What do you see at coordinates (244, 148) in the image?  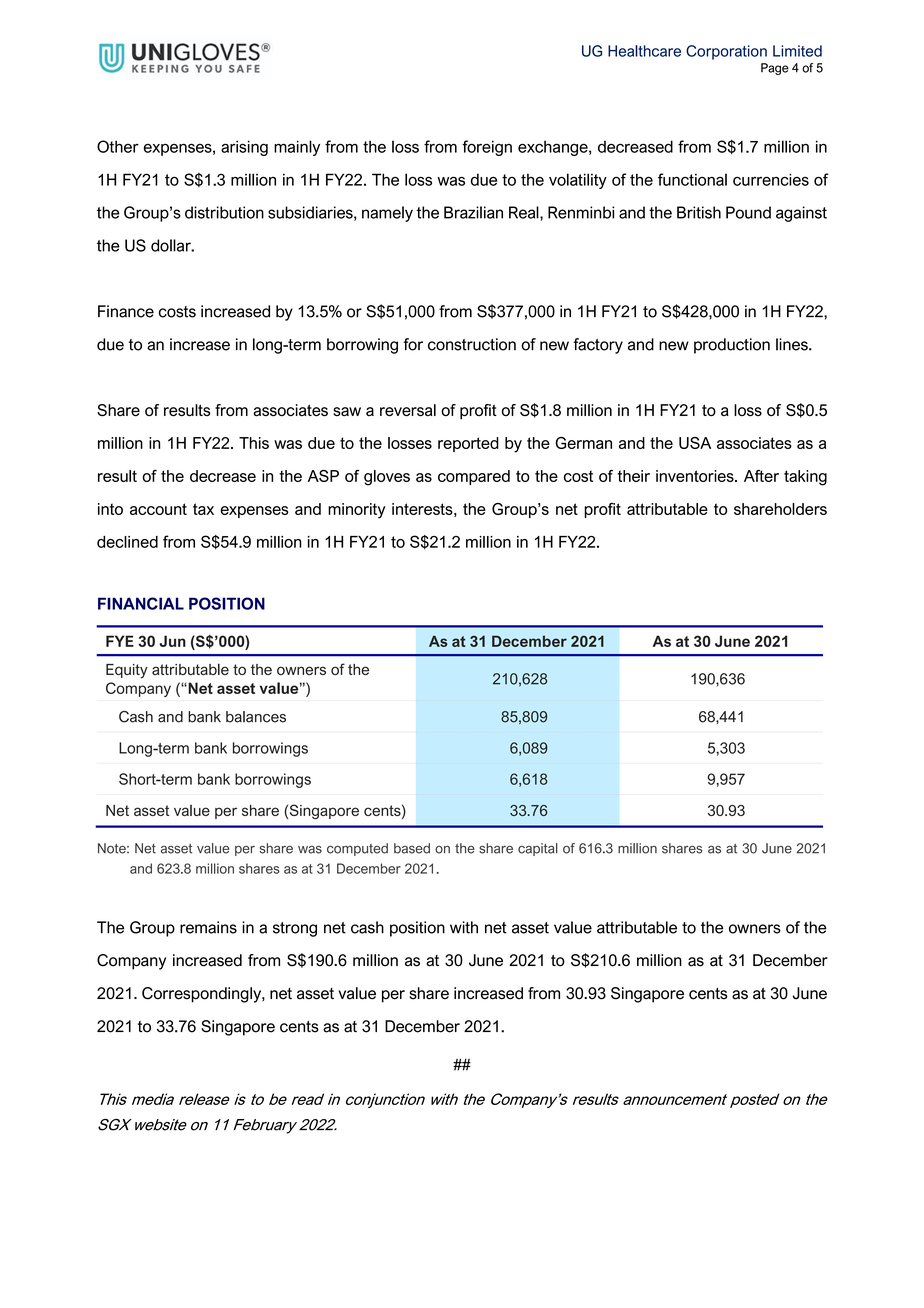 I see `arising` at bounding box center [244, 148].
